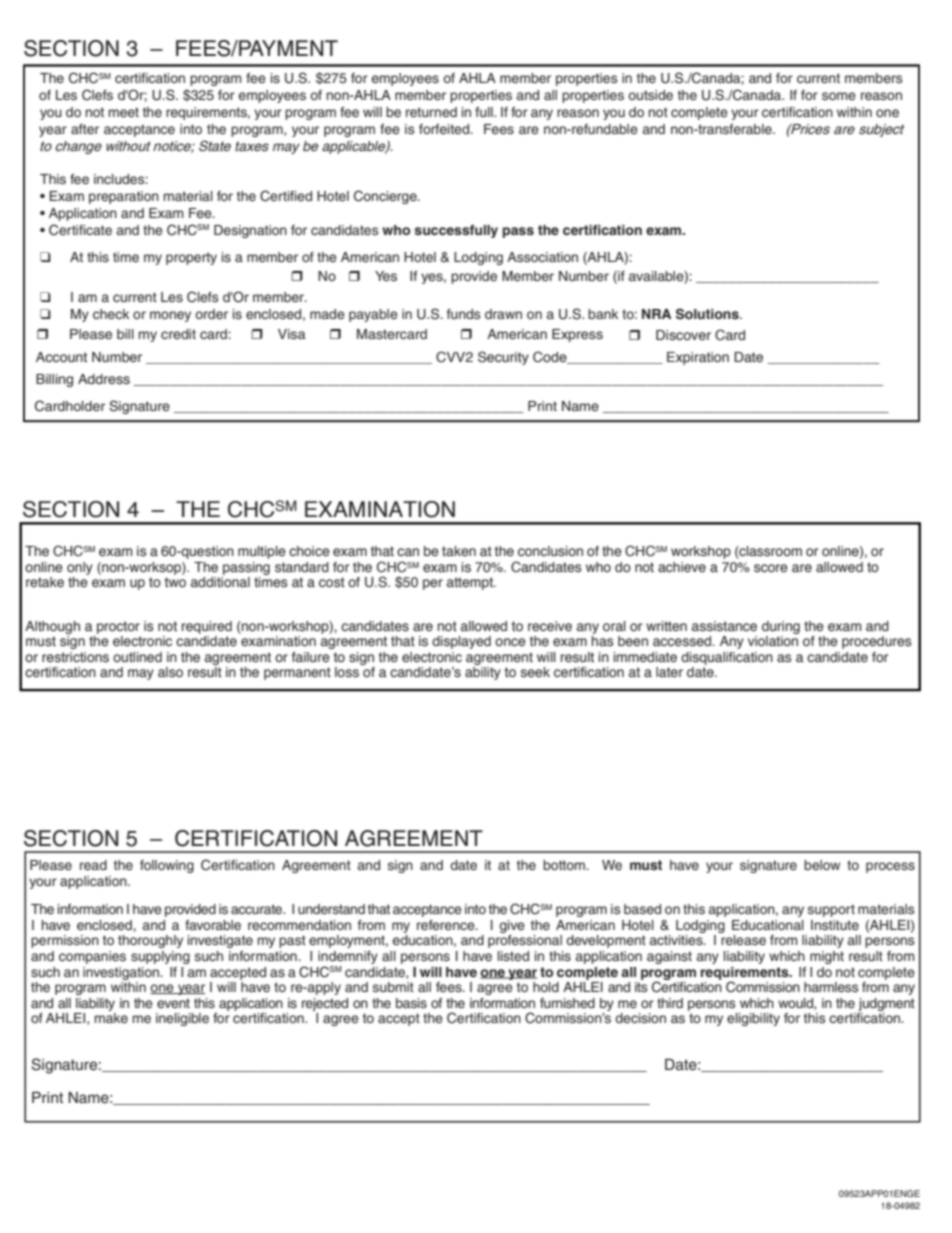 The width and height of the screenshot is (952, 1233). What do you see at coordinates (445, 129) in the screenshot?
I see `forfeited` at bounding box center [445, 129].
